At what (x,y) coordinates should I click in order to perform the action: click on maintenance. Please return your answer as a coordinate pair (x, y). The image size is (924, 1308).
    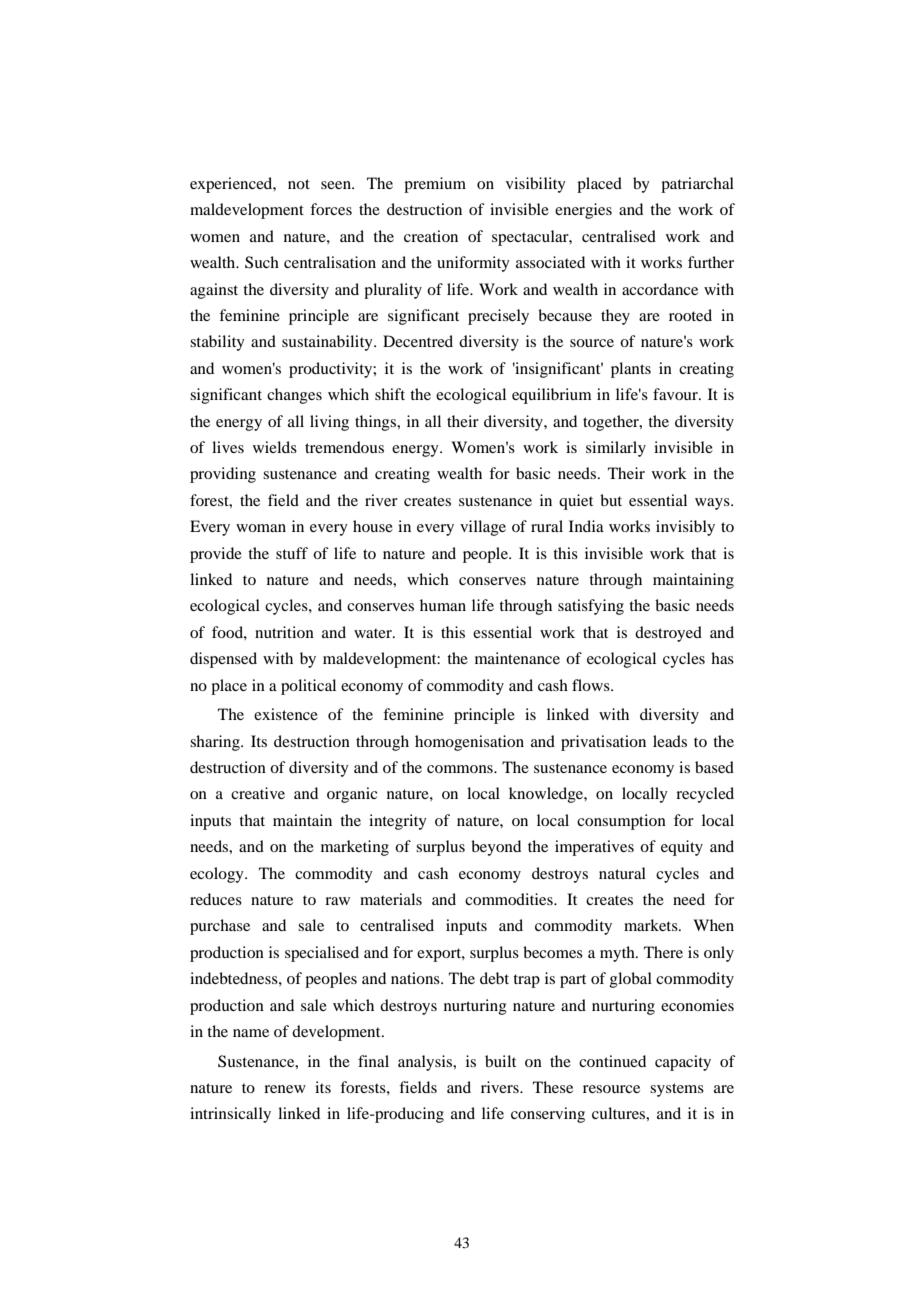
    Looking at the image, I should click on (517, 658).
